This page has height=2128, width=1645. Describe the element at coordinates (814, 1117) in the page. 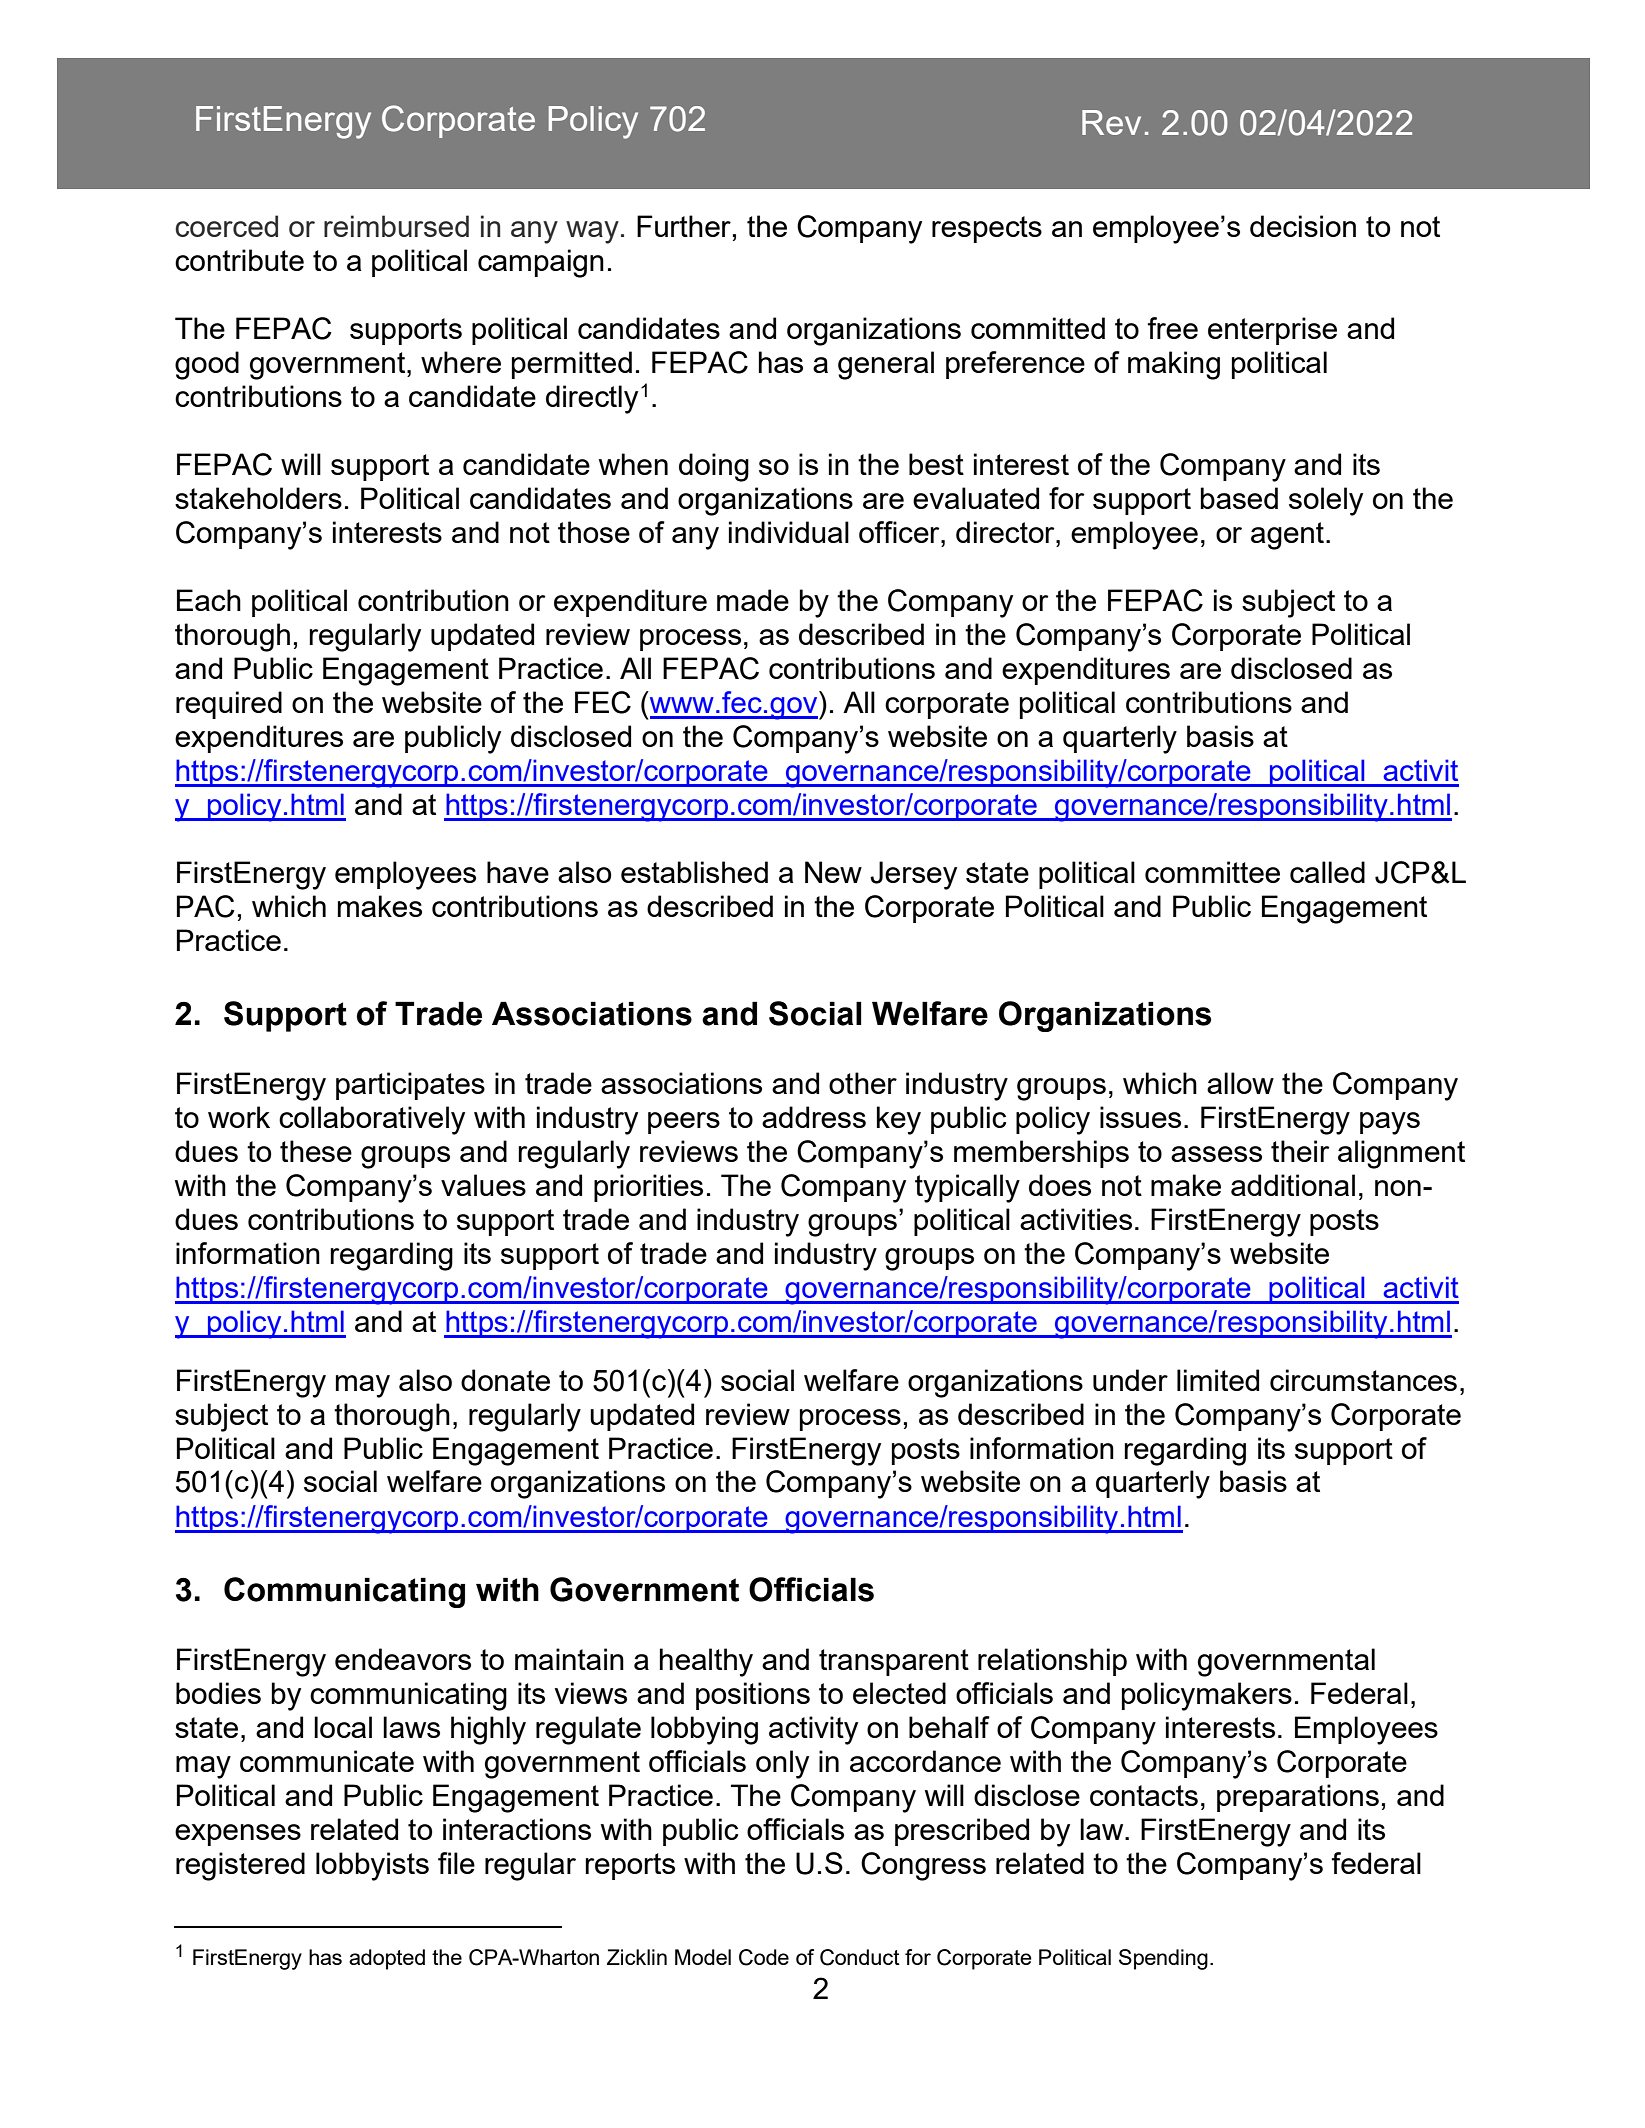

I see `address` at that location.
